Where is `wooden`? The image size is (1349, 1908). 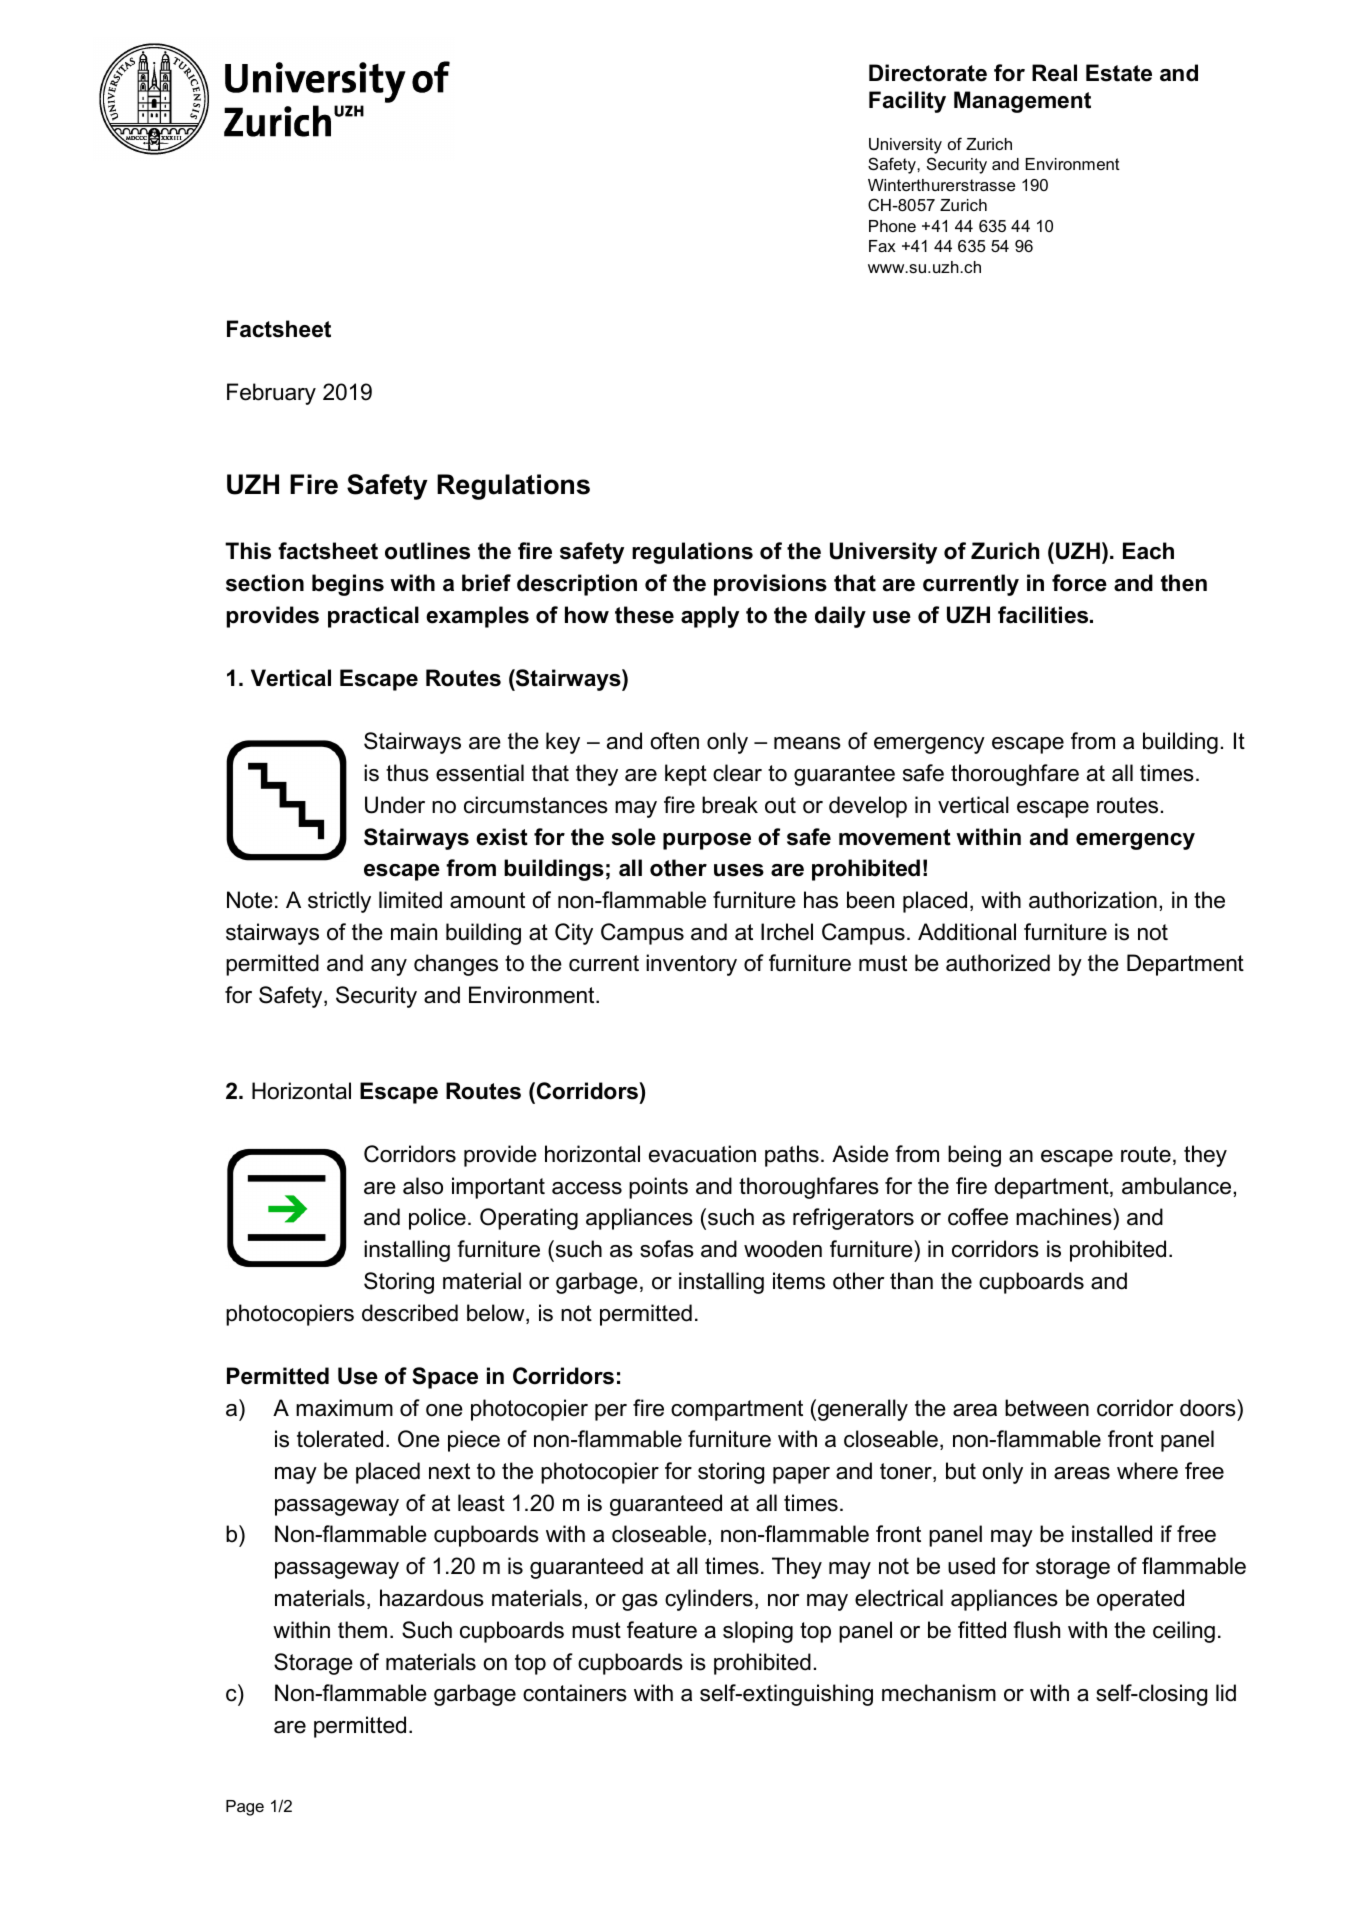 wooden is located at coordinates (783, 1249).
